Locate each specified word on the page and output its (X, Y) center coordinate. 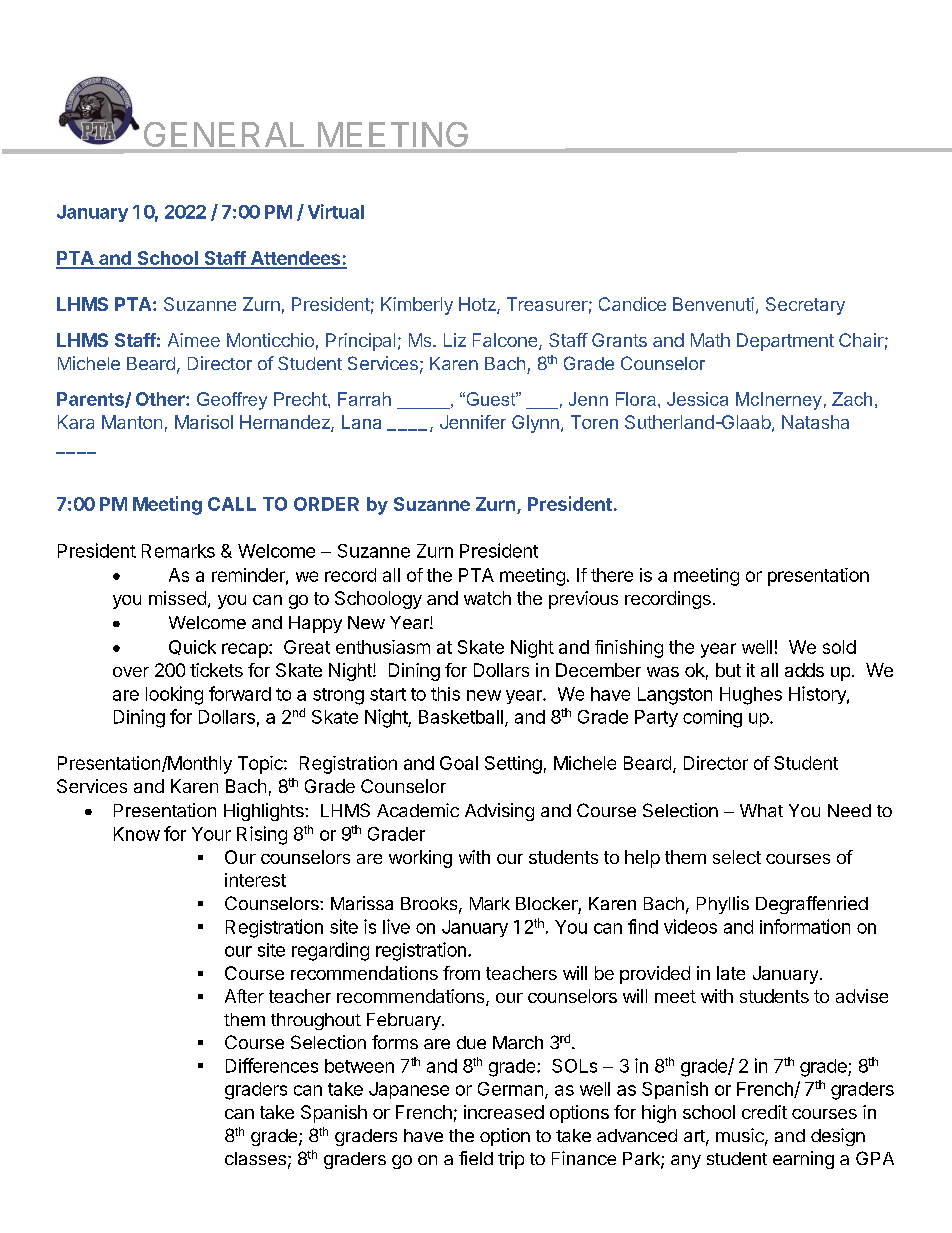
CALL (232, 504)
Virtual (336, 211)
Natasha (815, 422)
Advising (499, 812)
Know (137, 834)
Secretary (805, 306)
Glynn (535, 424)
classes (255, 1158)
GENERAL (224, 134)
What (761, 810)
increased (504, 1112)
